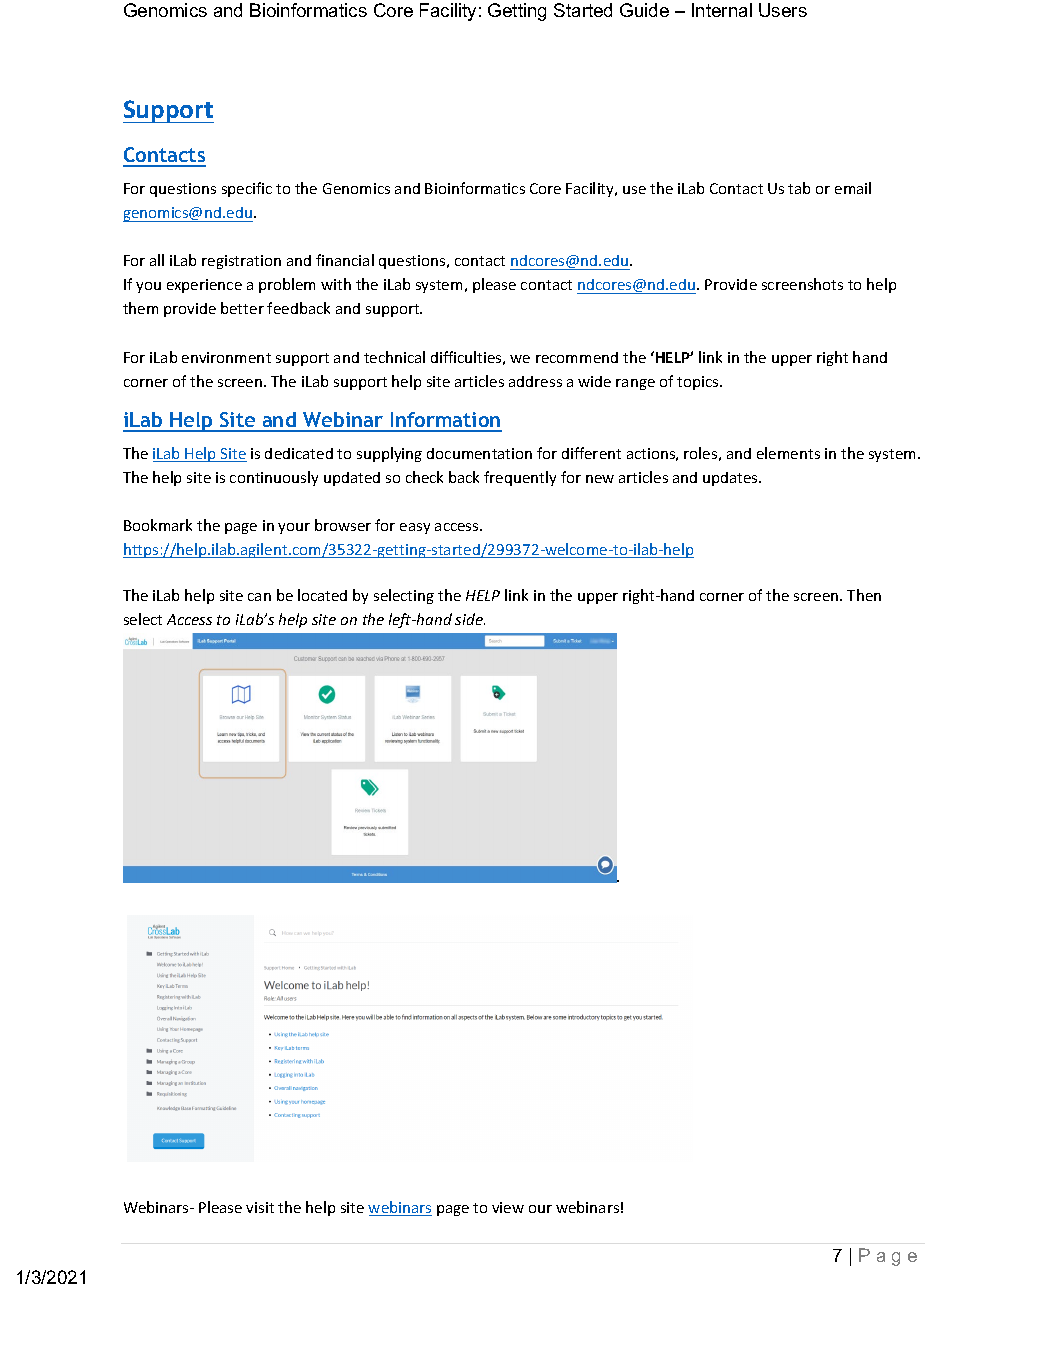 The height and width of the document is (1353, 1046). What do you see at coordinates (322, 595) in the document?
I see `located` at bounding box center [322, 595].
